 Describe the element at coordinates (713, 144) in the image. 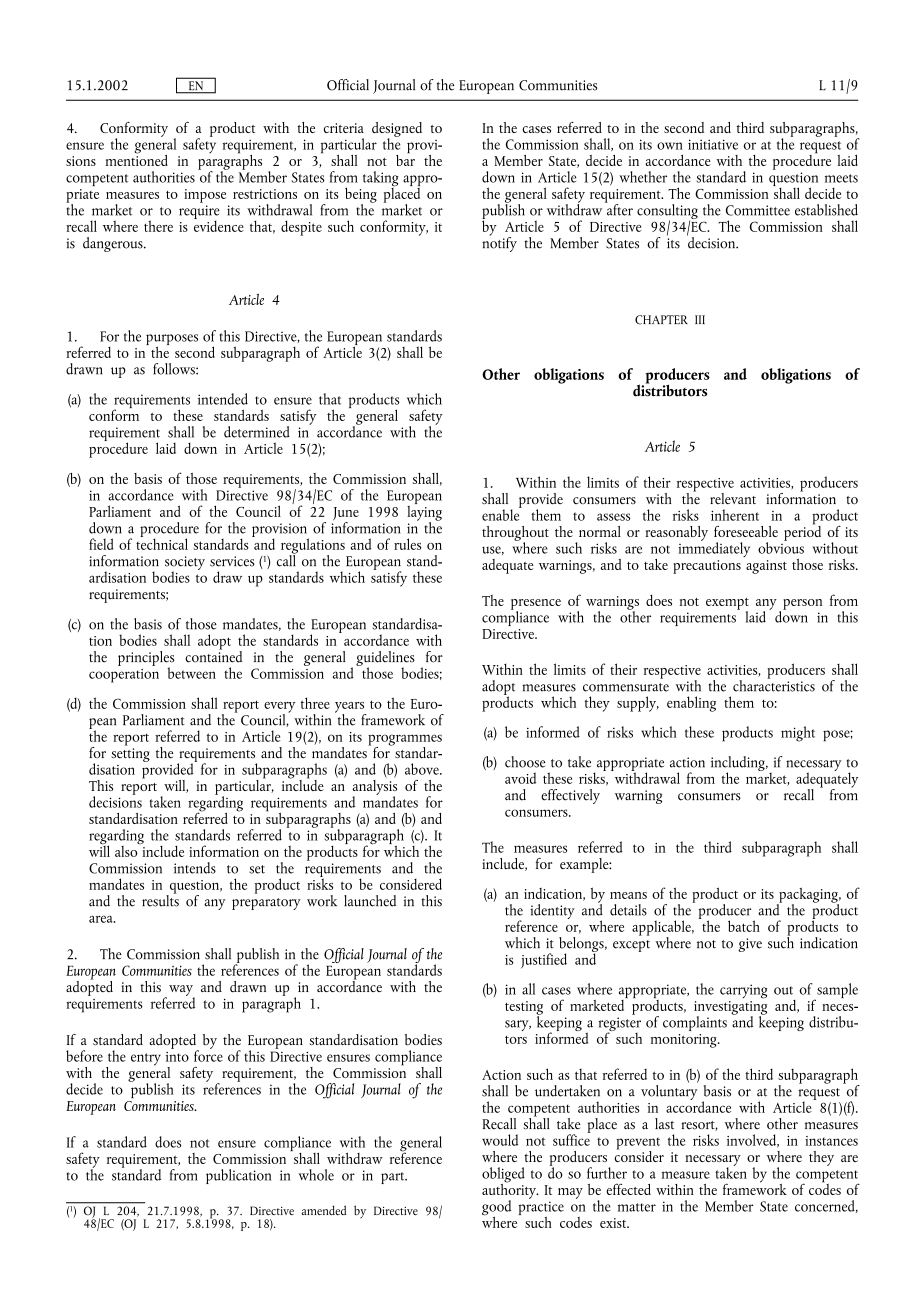

I see `initiative` at that location.
